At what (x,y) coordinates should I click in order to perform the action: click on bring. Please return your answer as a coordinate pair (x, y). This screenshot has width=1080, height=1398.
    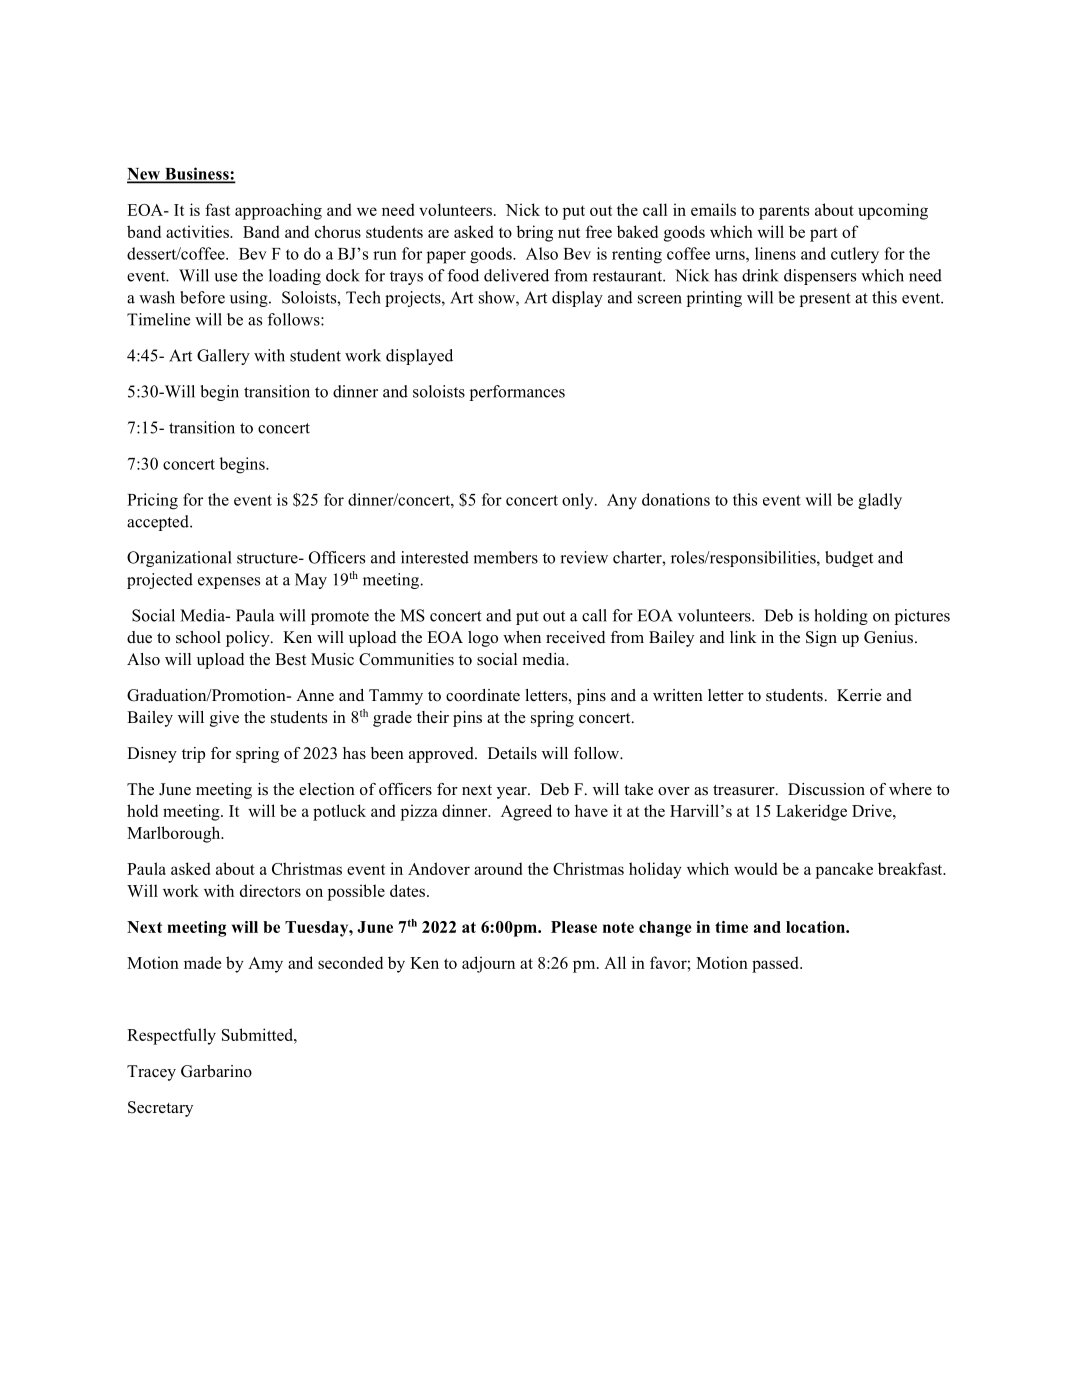
    Looking at the image, I should click on (535, 233).
